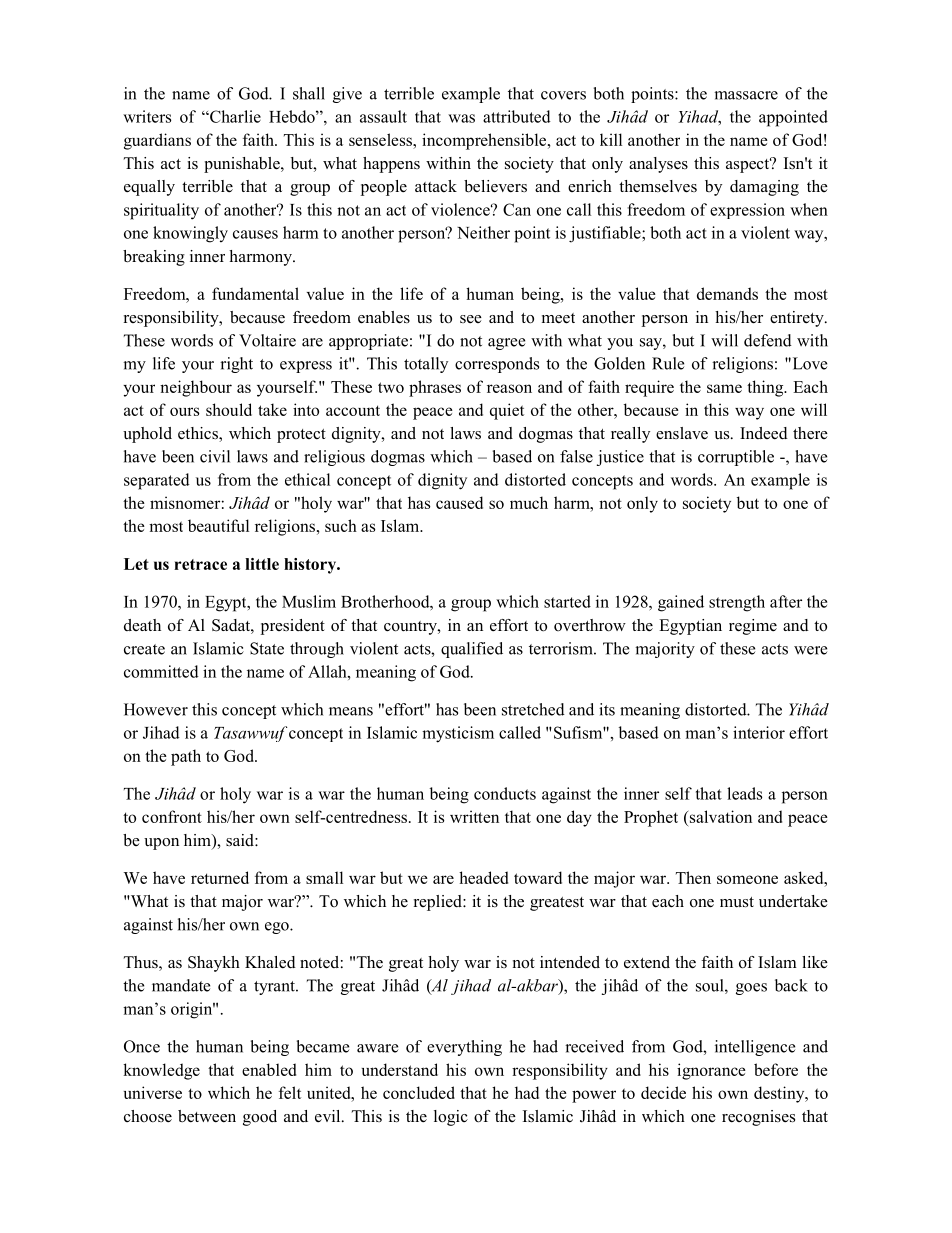  I want to click on was, so click(461, 118).
